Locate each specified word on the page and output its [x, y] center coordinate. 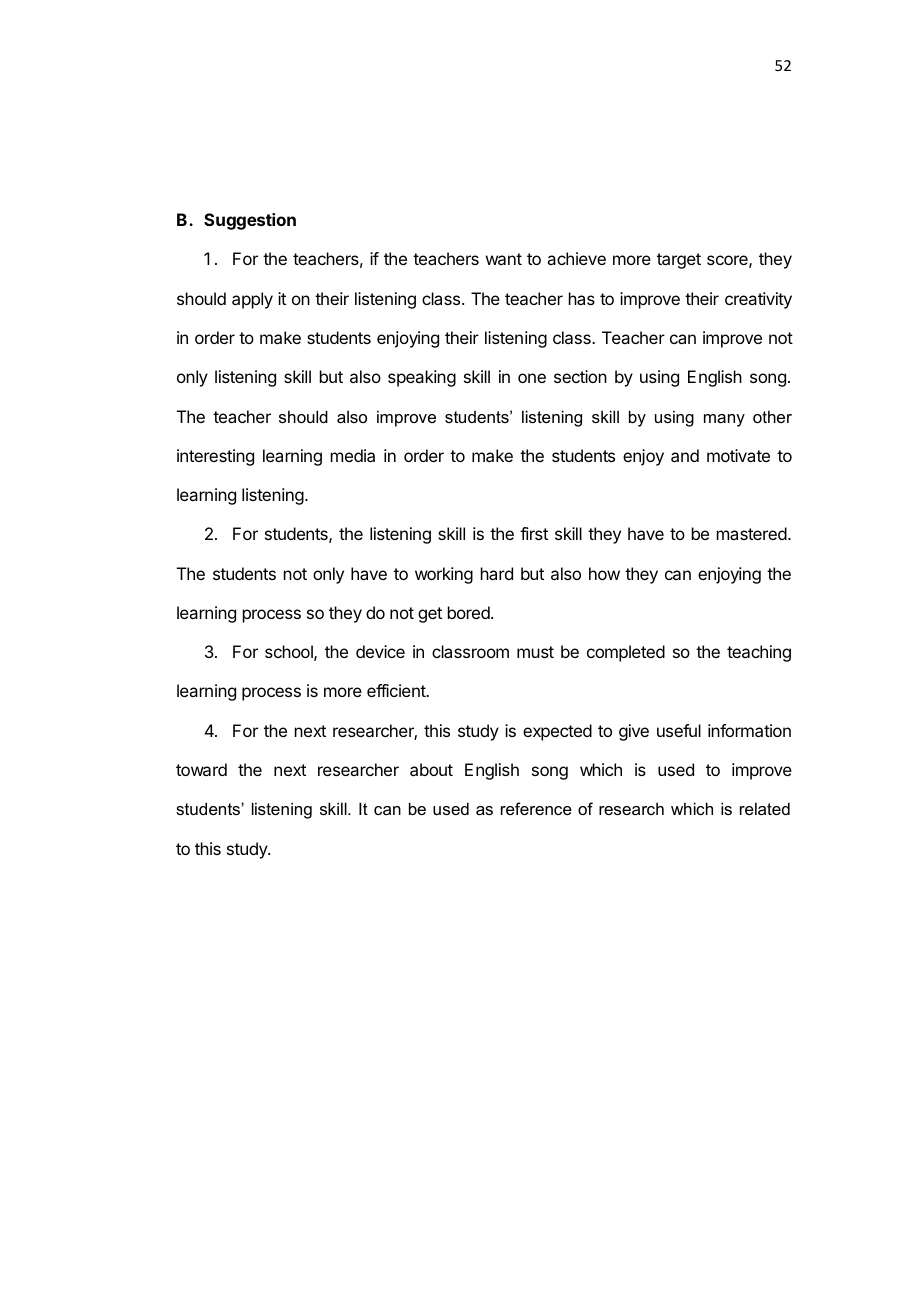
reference [536, 808]
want [504, 259]
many [724, 420]
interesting [215, 457]
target [679, 261]
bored [470, 612]
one [532, 378]
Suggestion [250, 221]
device [380, 651]
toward [201, 769]
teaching [759, 653]
